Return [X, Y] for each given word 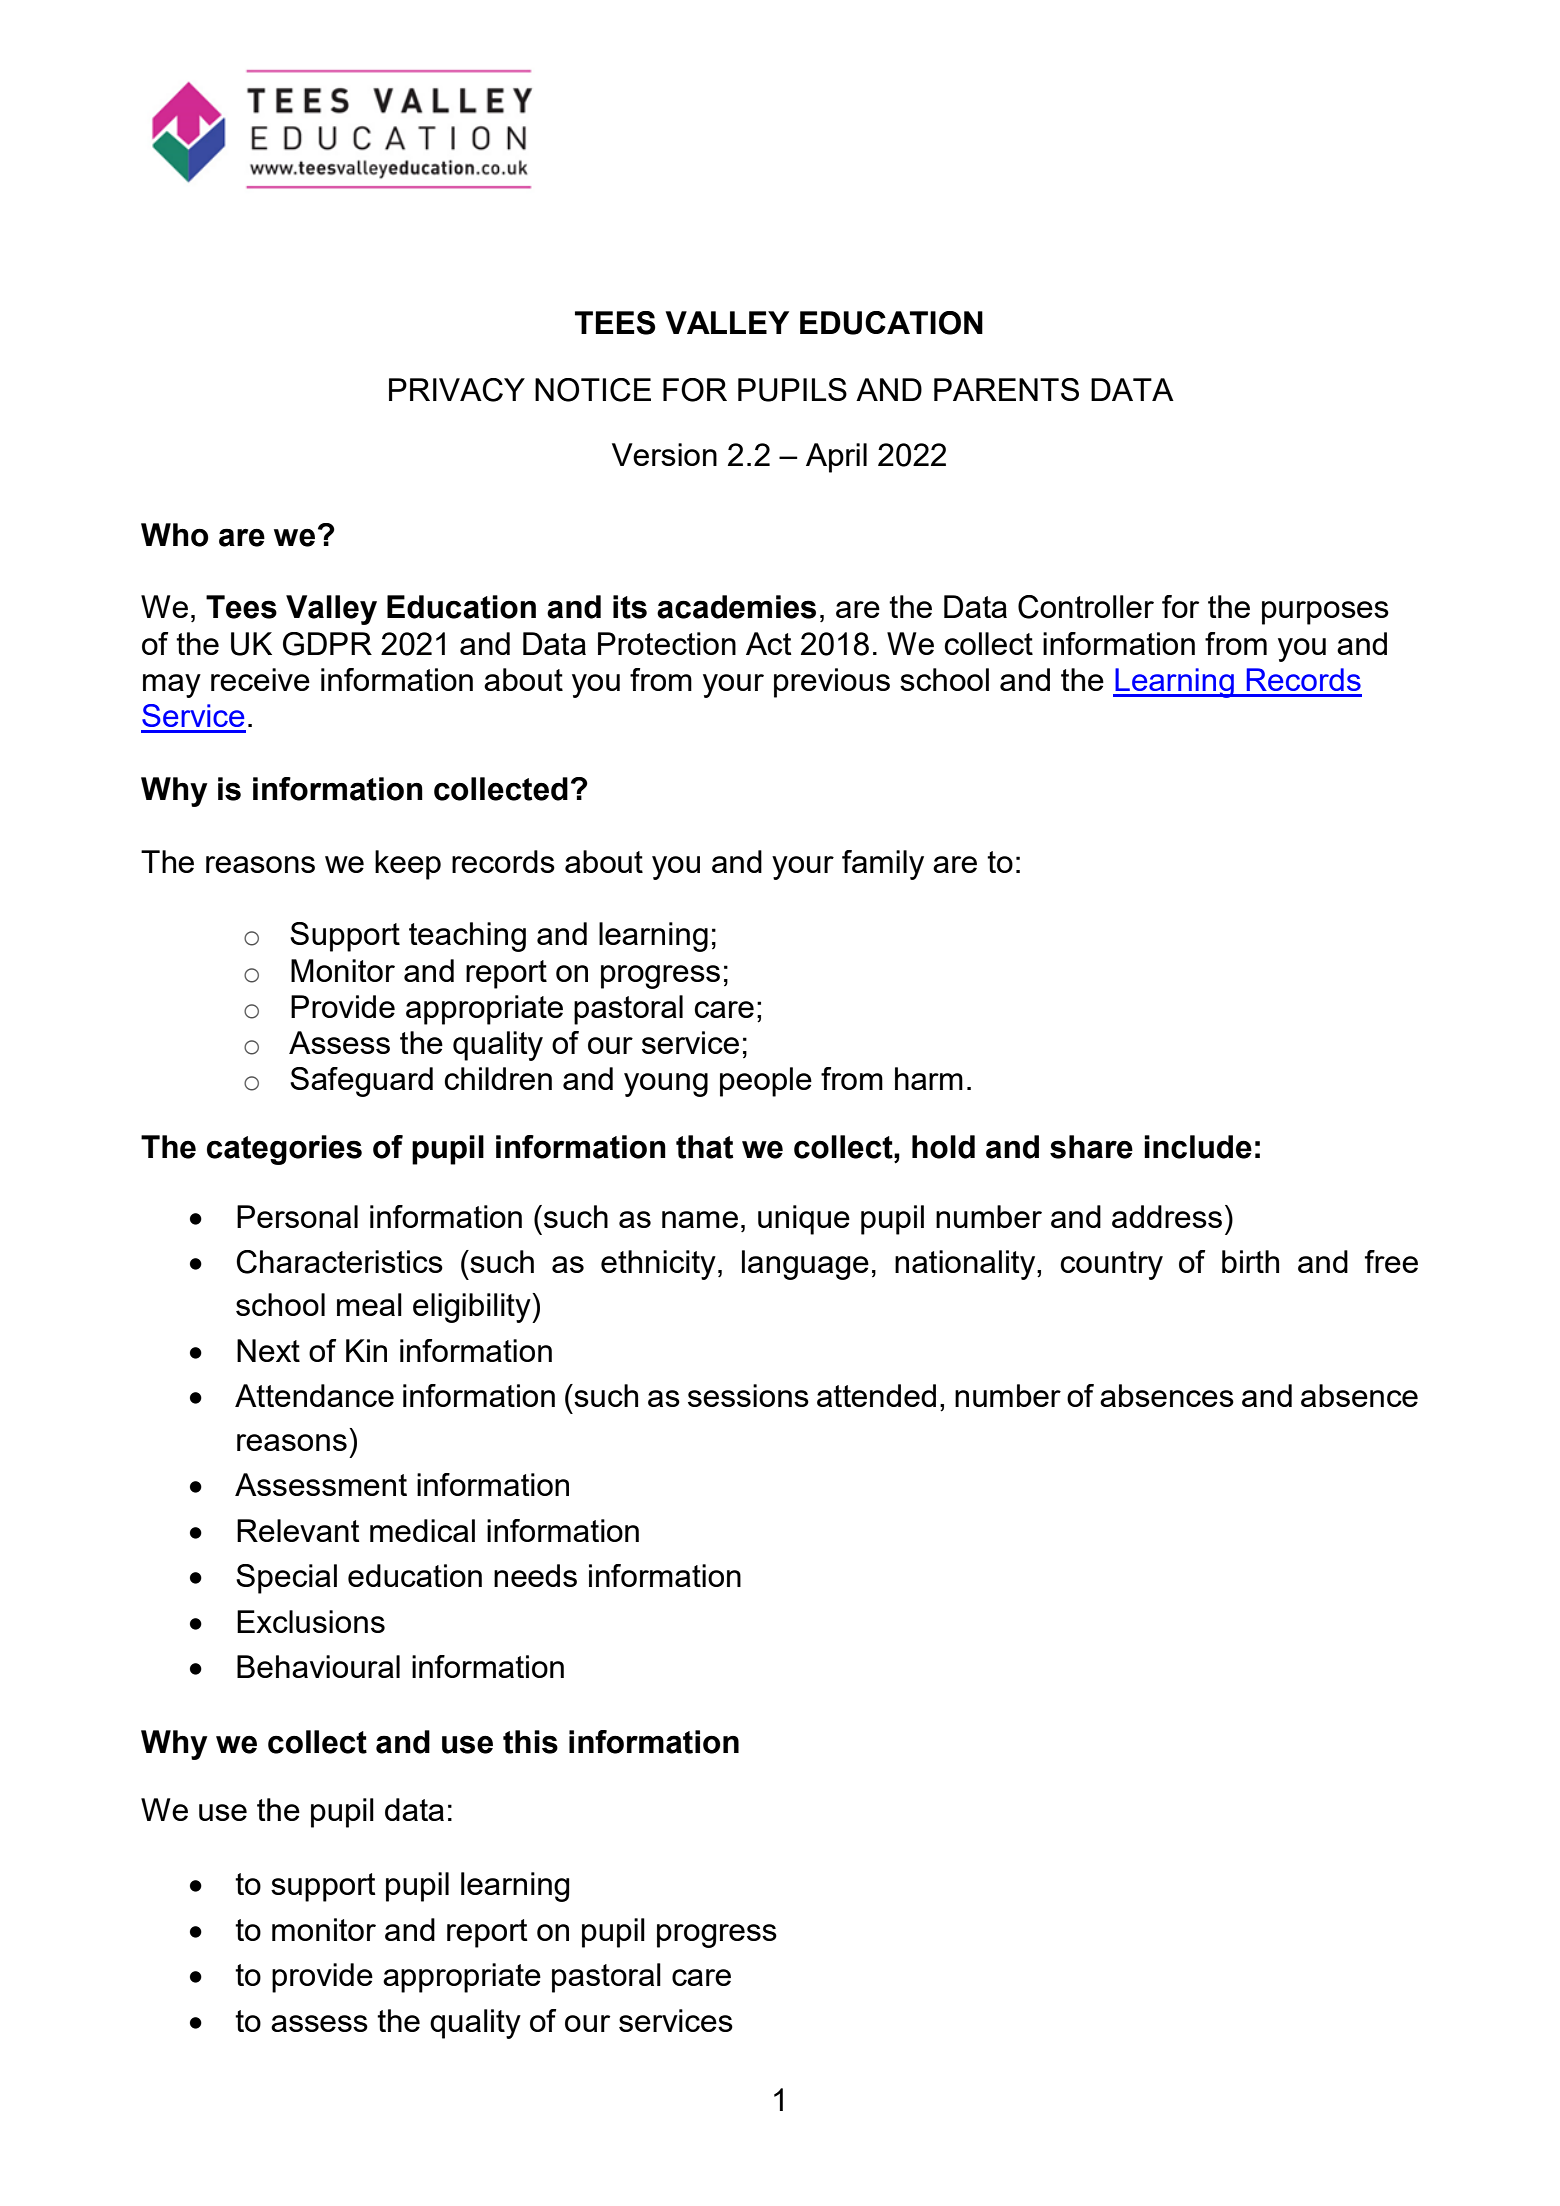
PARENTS [1006, 389]
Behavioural [318, 1666]
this [530, 1742]
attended [876, 1395]
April [836, 458]
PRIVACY [457, 390]
